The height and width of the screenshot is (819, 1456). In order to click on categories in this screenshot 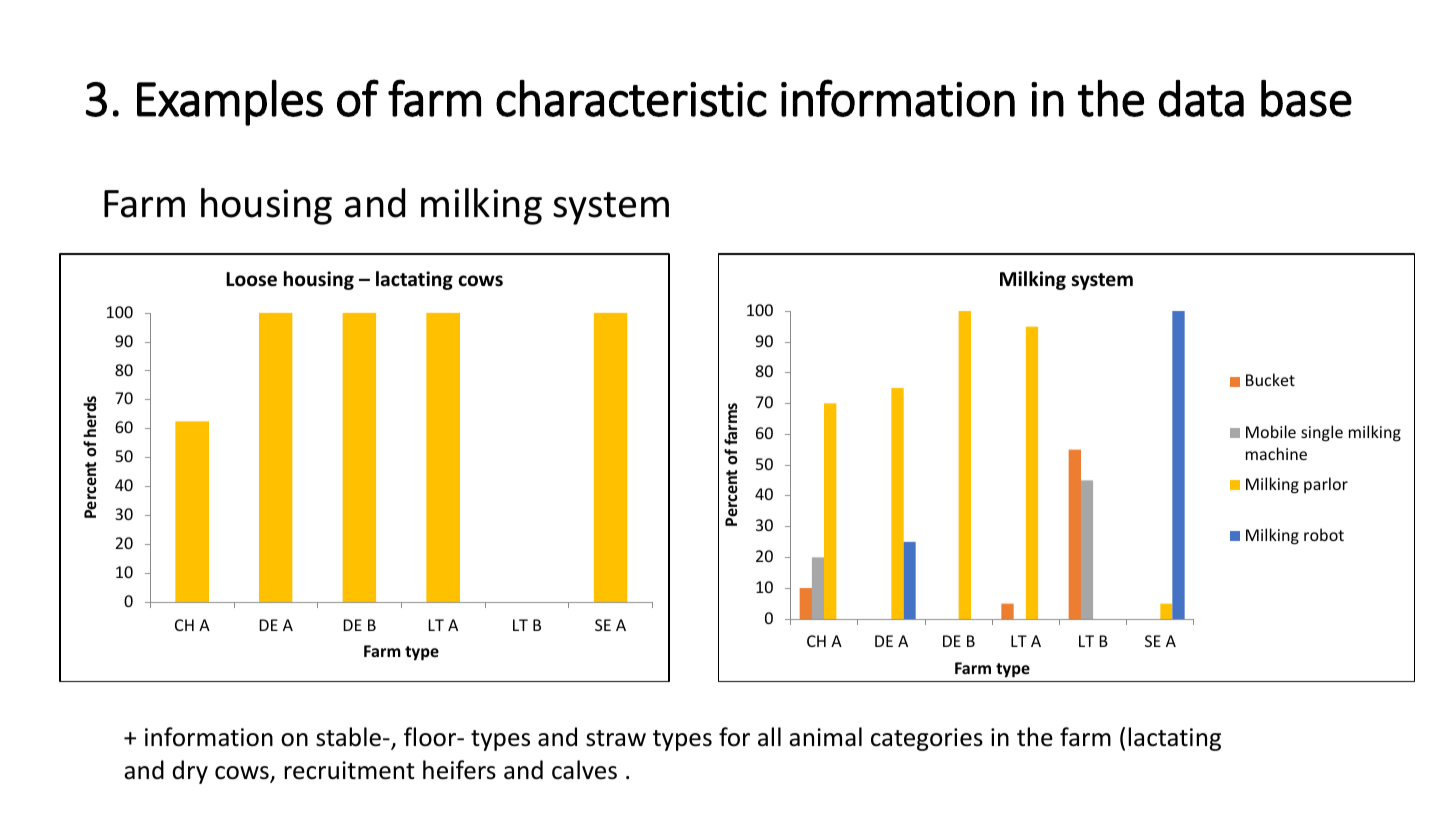, I will do `click(927, 739)`.
